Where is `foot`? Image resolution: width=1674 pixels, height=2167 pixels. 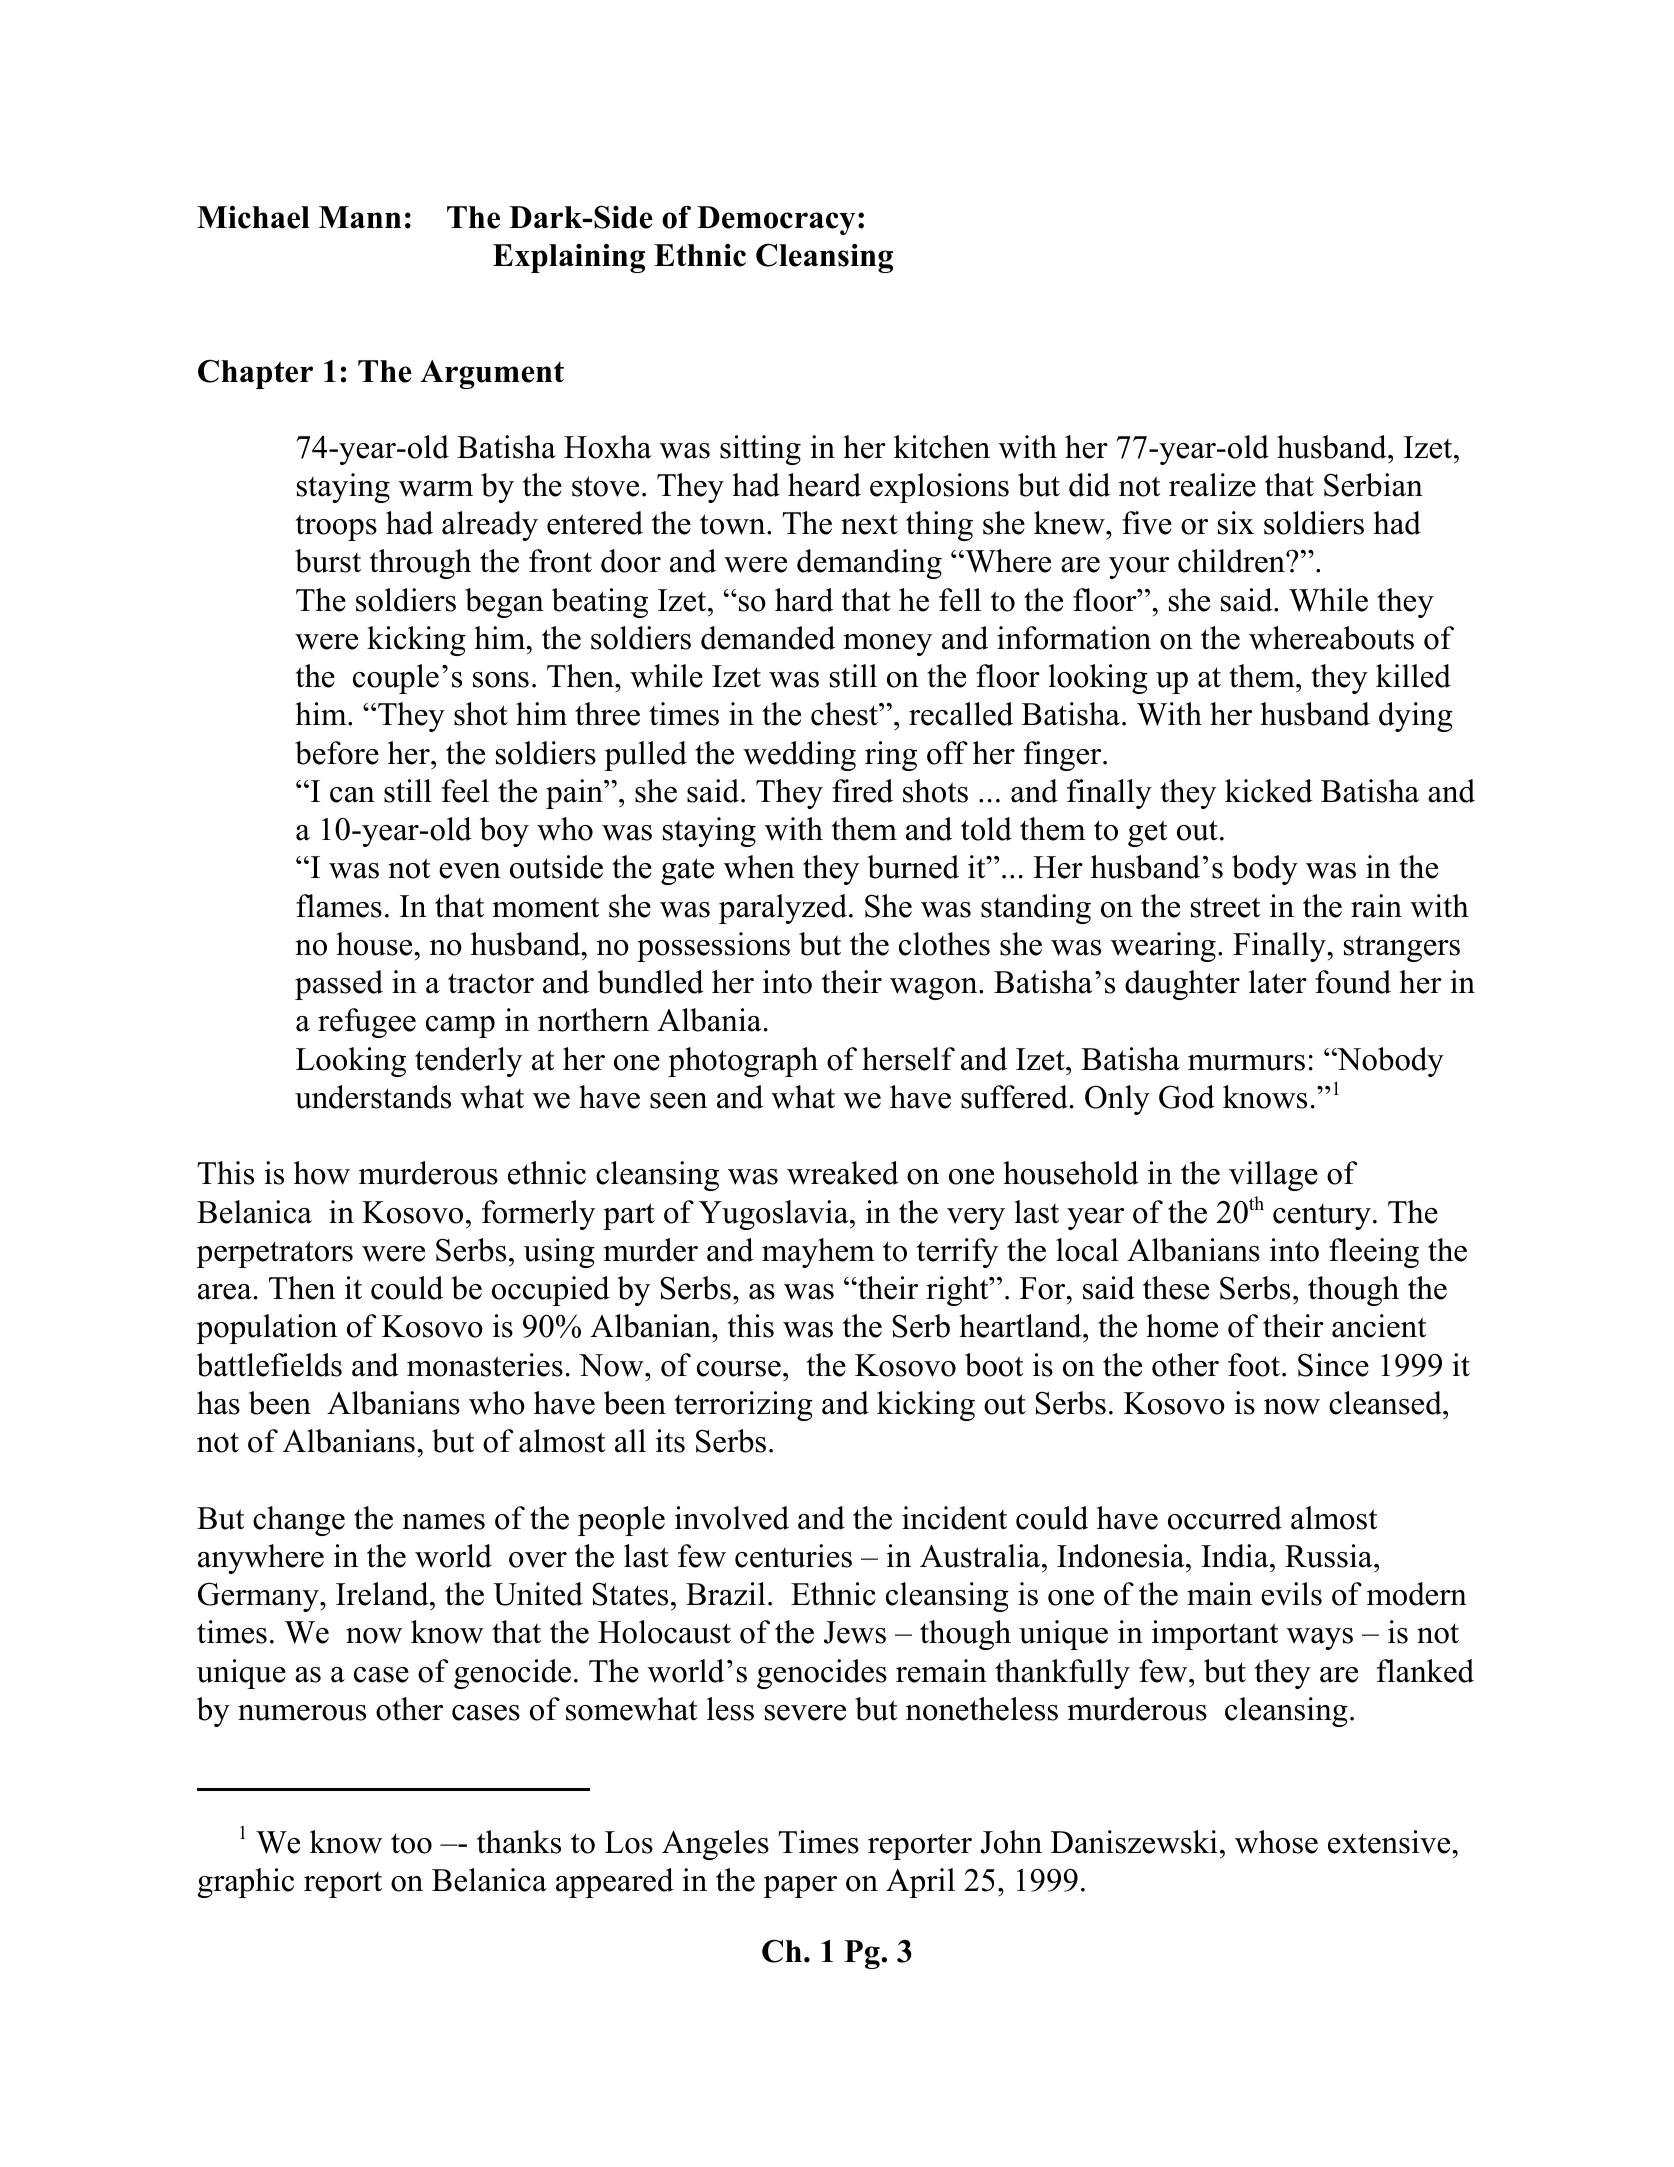
foot is located at coordinates (1255, 1365).
